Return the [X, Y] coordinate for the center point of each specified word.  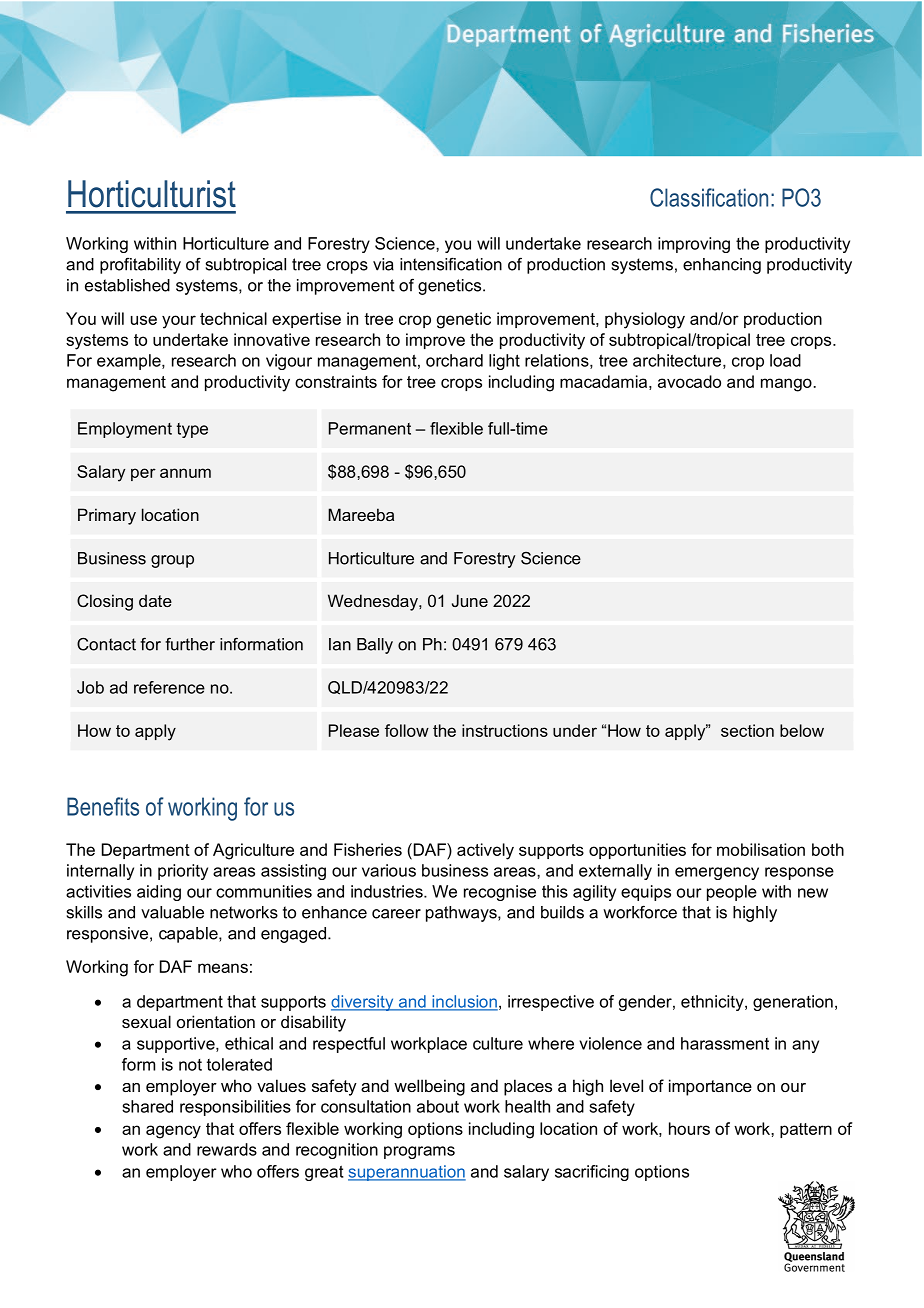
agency [173, 1132]
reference [169, 687]
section [747, 730]
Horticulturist [152, 194]
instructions [505, 730]
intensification [451, 264]
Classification [709, 197]
